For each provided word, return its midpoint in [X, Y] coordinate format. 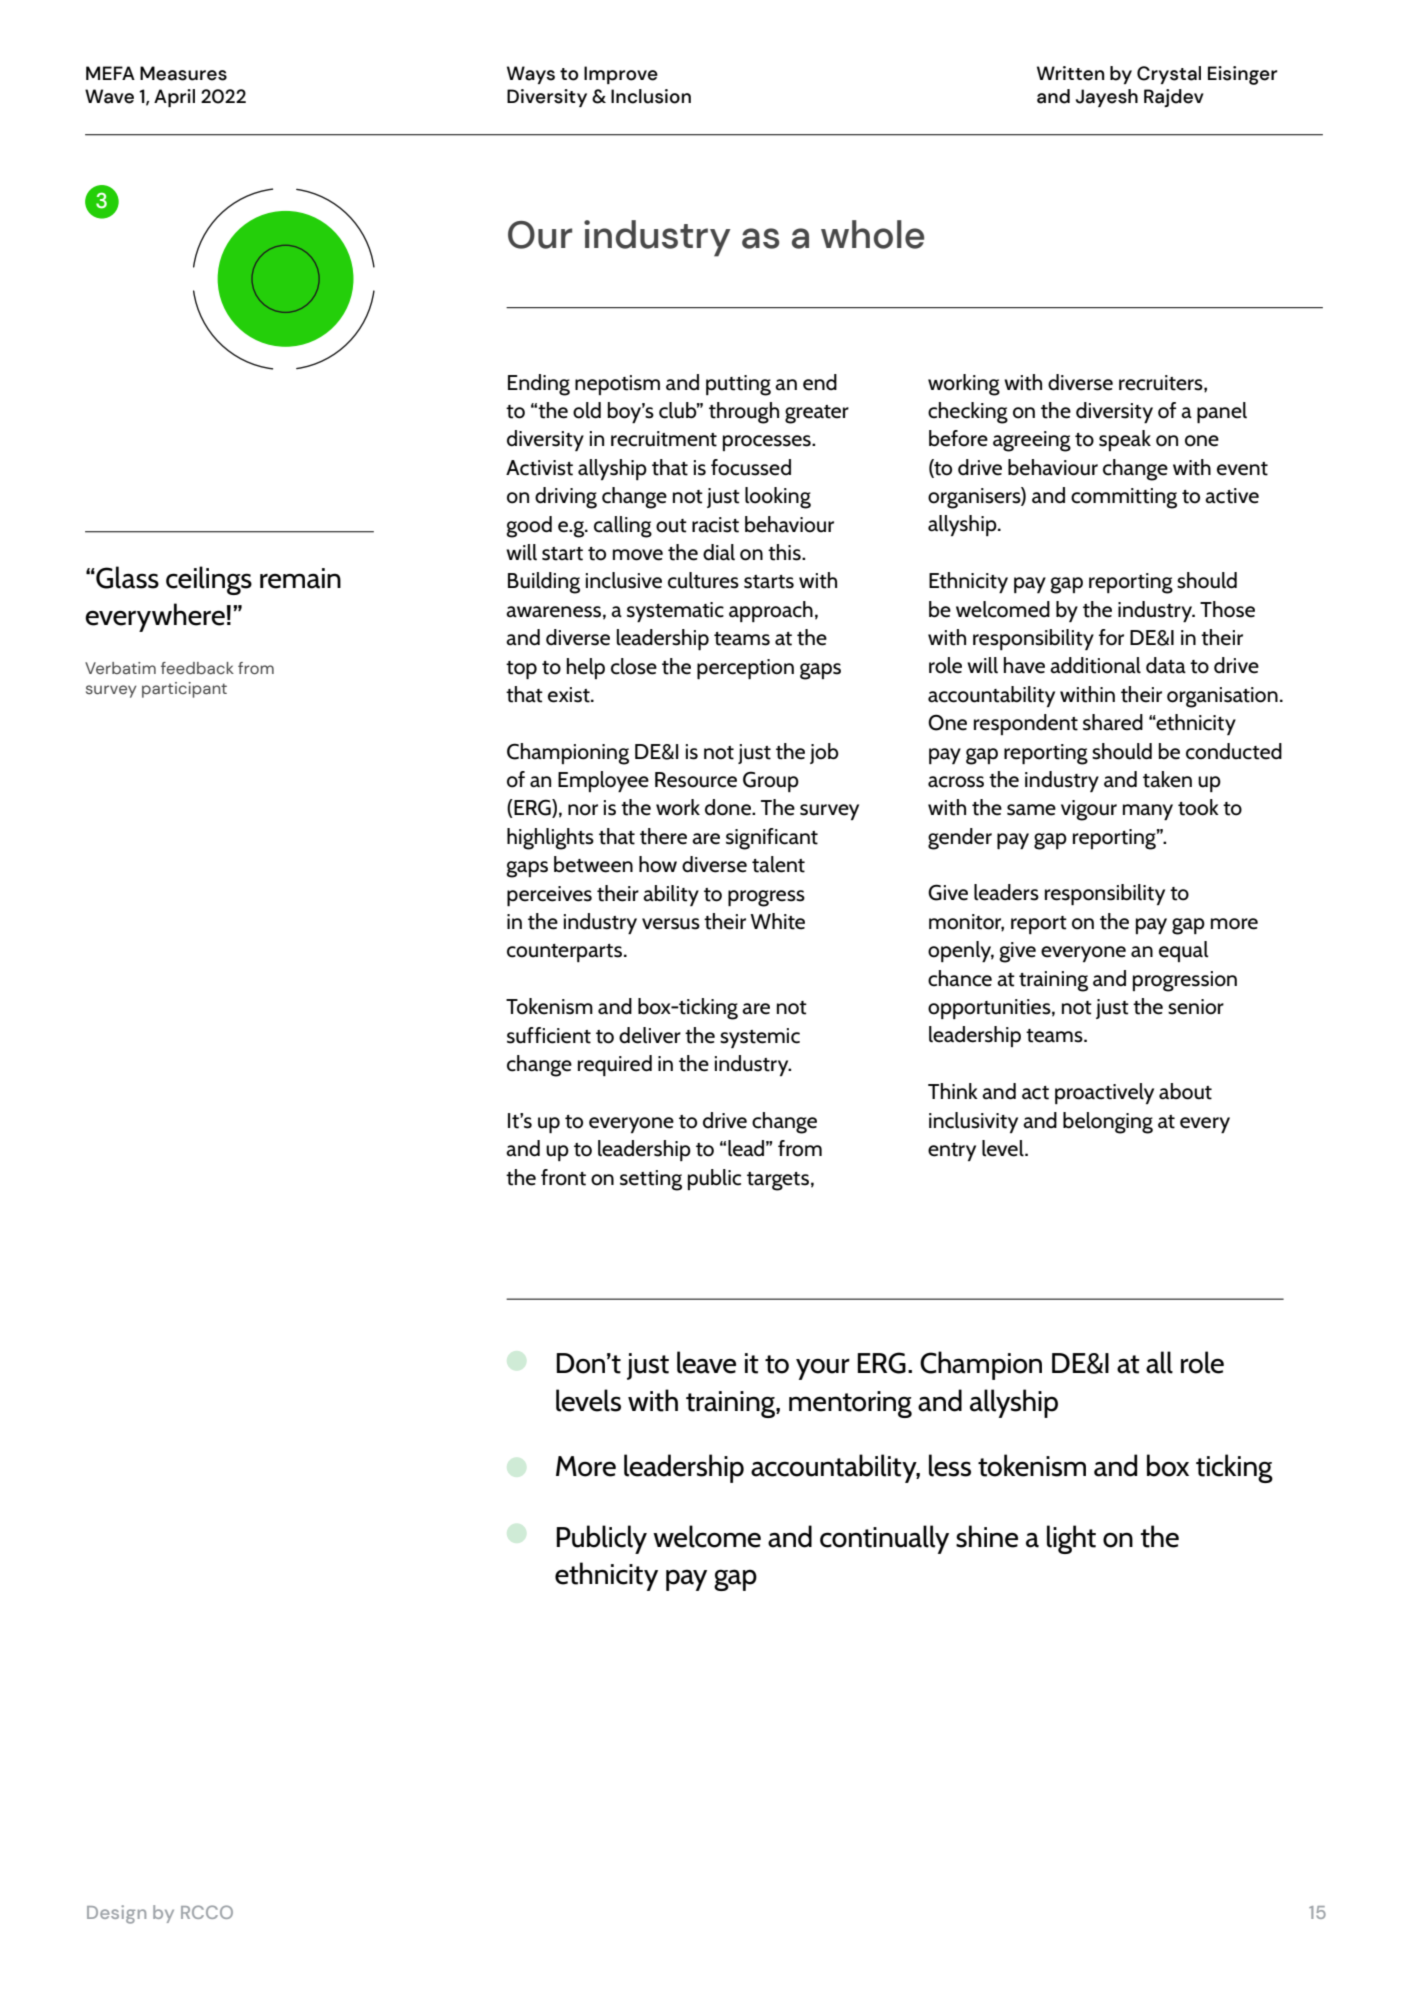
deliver [650, 1035]
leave [706, 1362]
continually [884, 1539]
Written [1070, 73]
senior [1196, 1007]
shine [987, 1536]
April [174, 98]
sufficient [549, 1035]
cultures [703, 580]
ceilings [209, 580]
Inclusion [651, 96]
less [950, 1465]
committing [1124, 498]
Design [116, 1914]
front [563, 1177]
